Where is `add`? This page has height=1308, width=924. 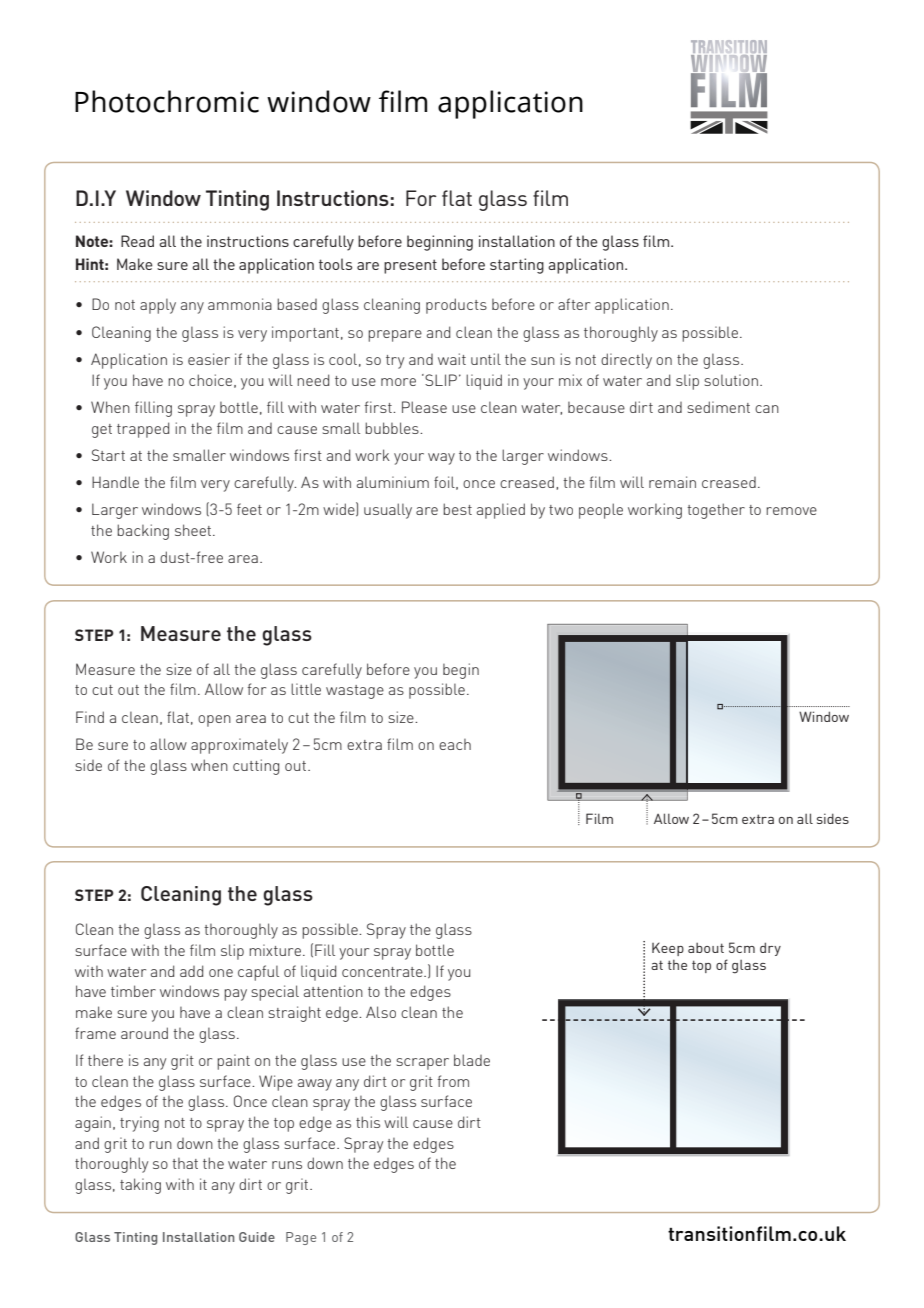
add is located at coordinates (191, 971).
